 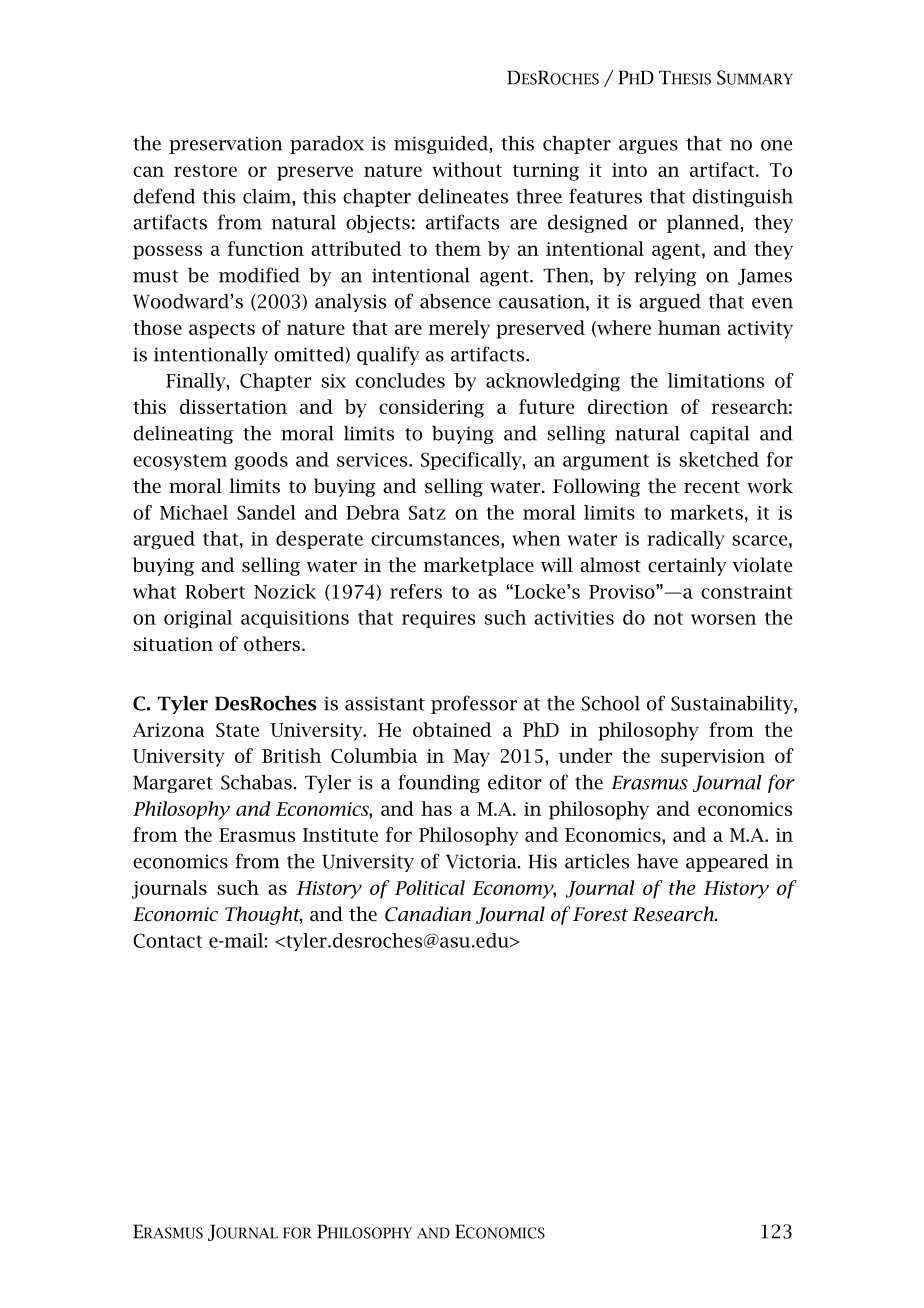 What do you see at coordinates (222, 330) in the image?
I see `aspects` at bounding box center [222, 330].
